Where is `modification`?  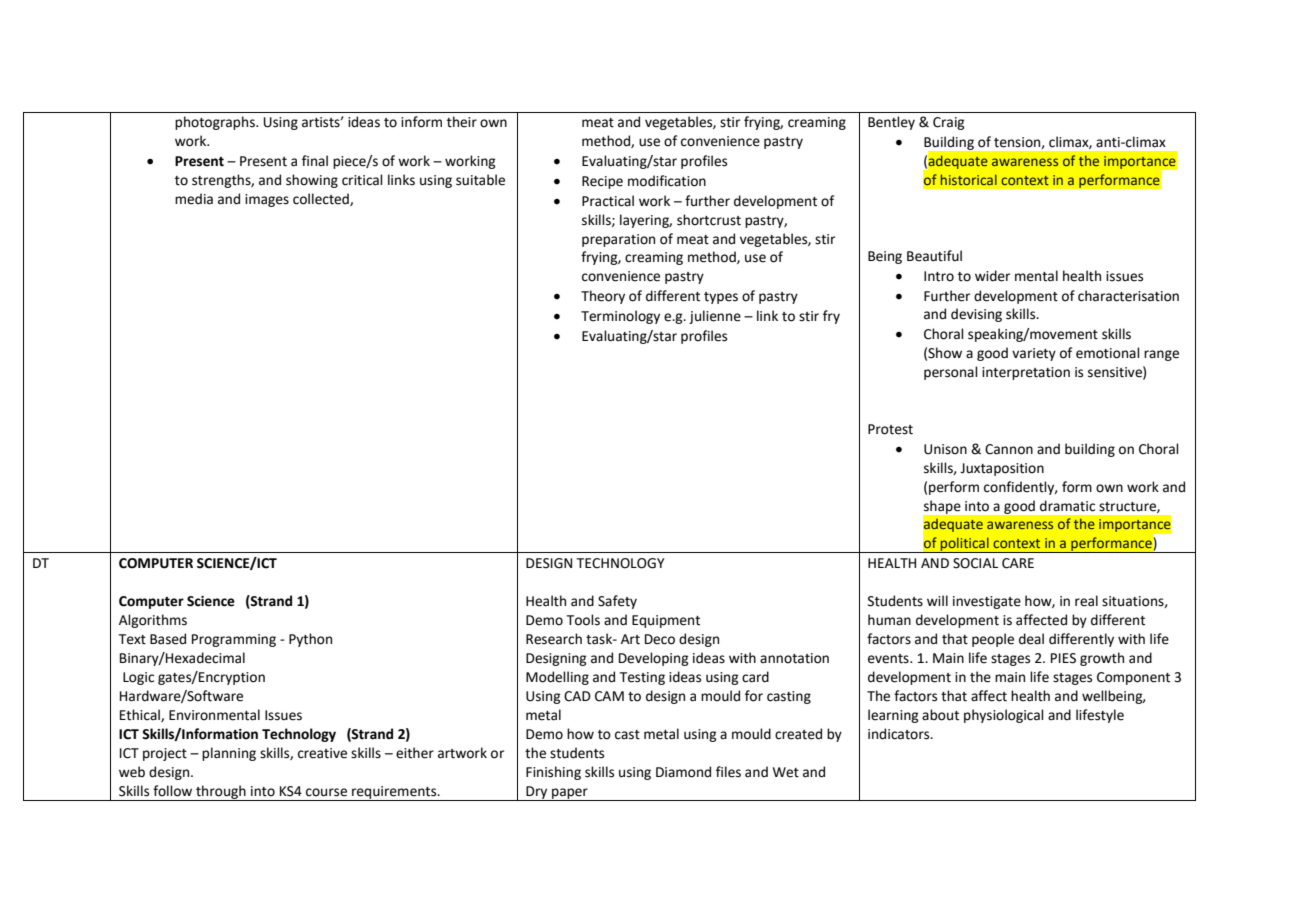
modification is located at coordinates (667, 181).
